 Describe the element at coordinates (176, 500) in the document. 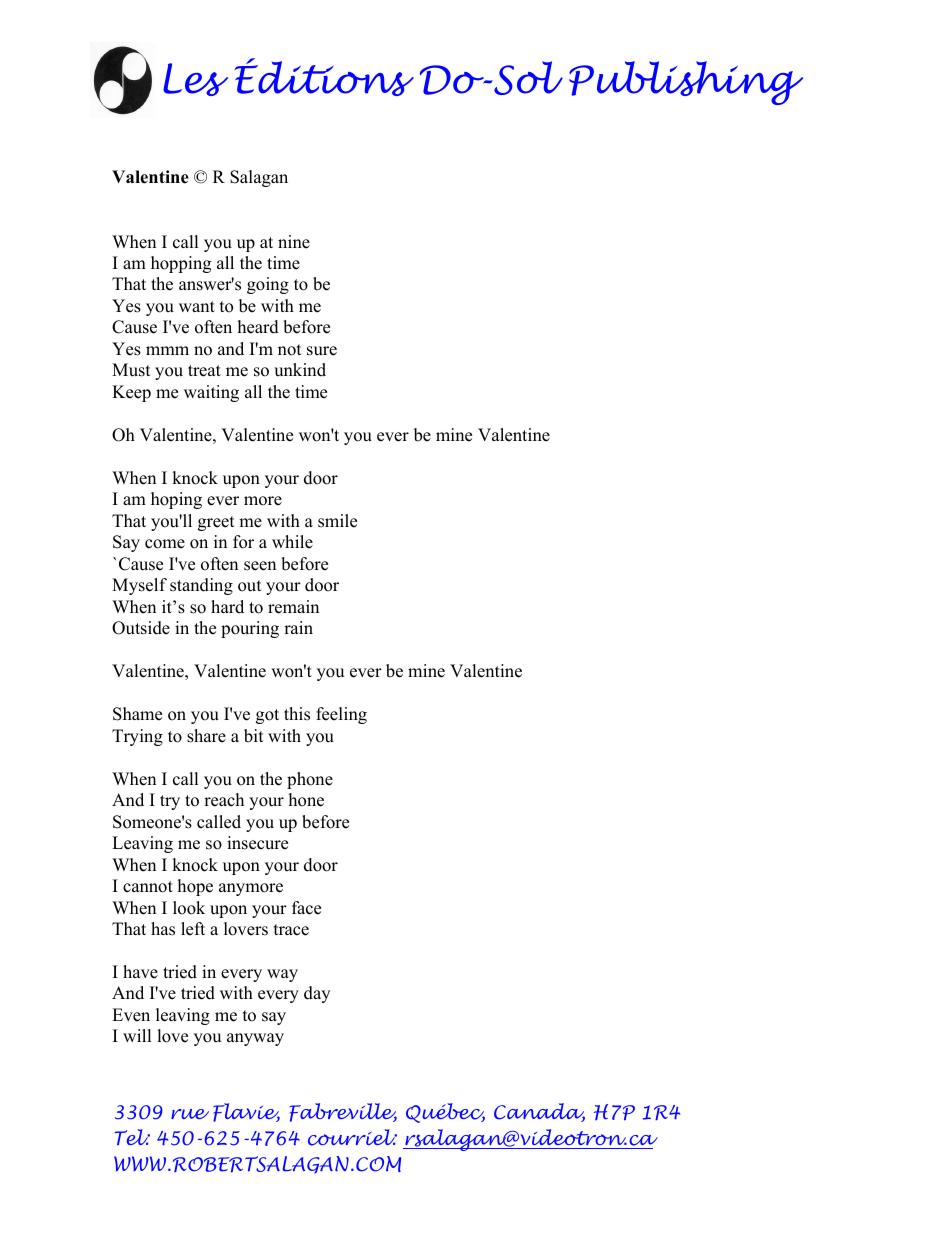

I see `hoping` at that location.
